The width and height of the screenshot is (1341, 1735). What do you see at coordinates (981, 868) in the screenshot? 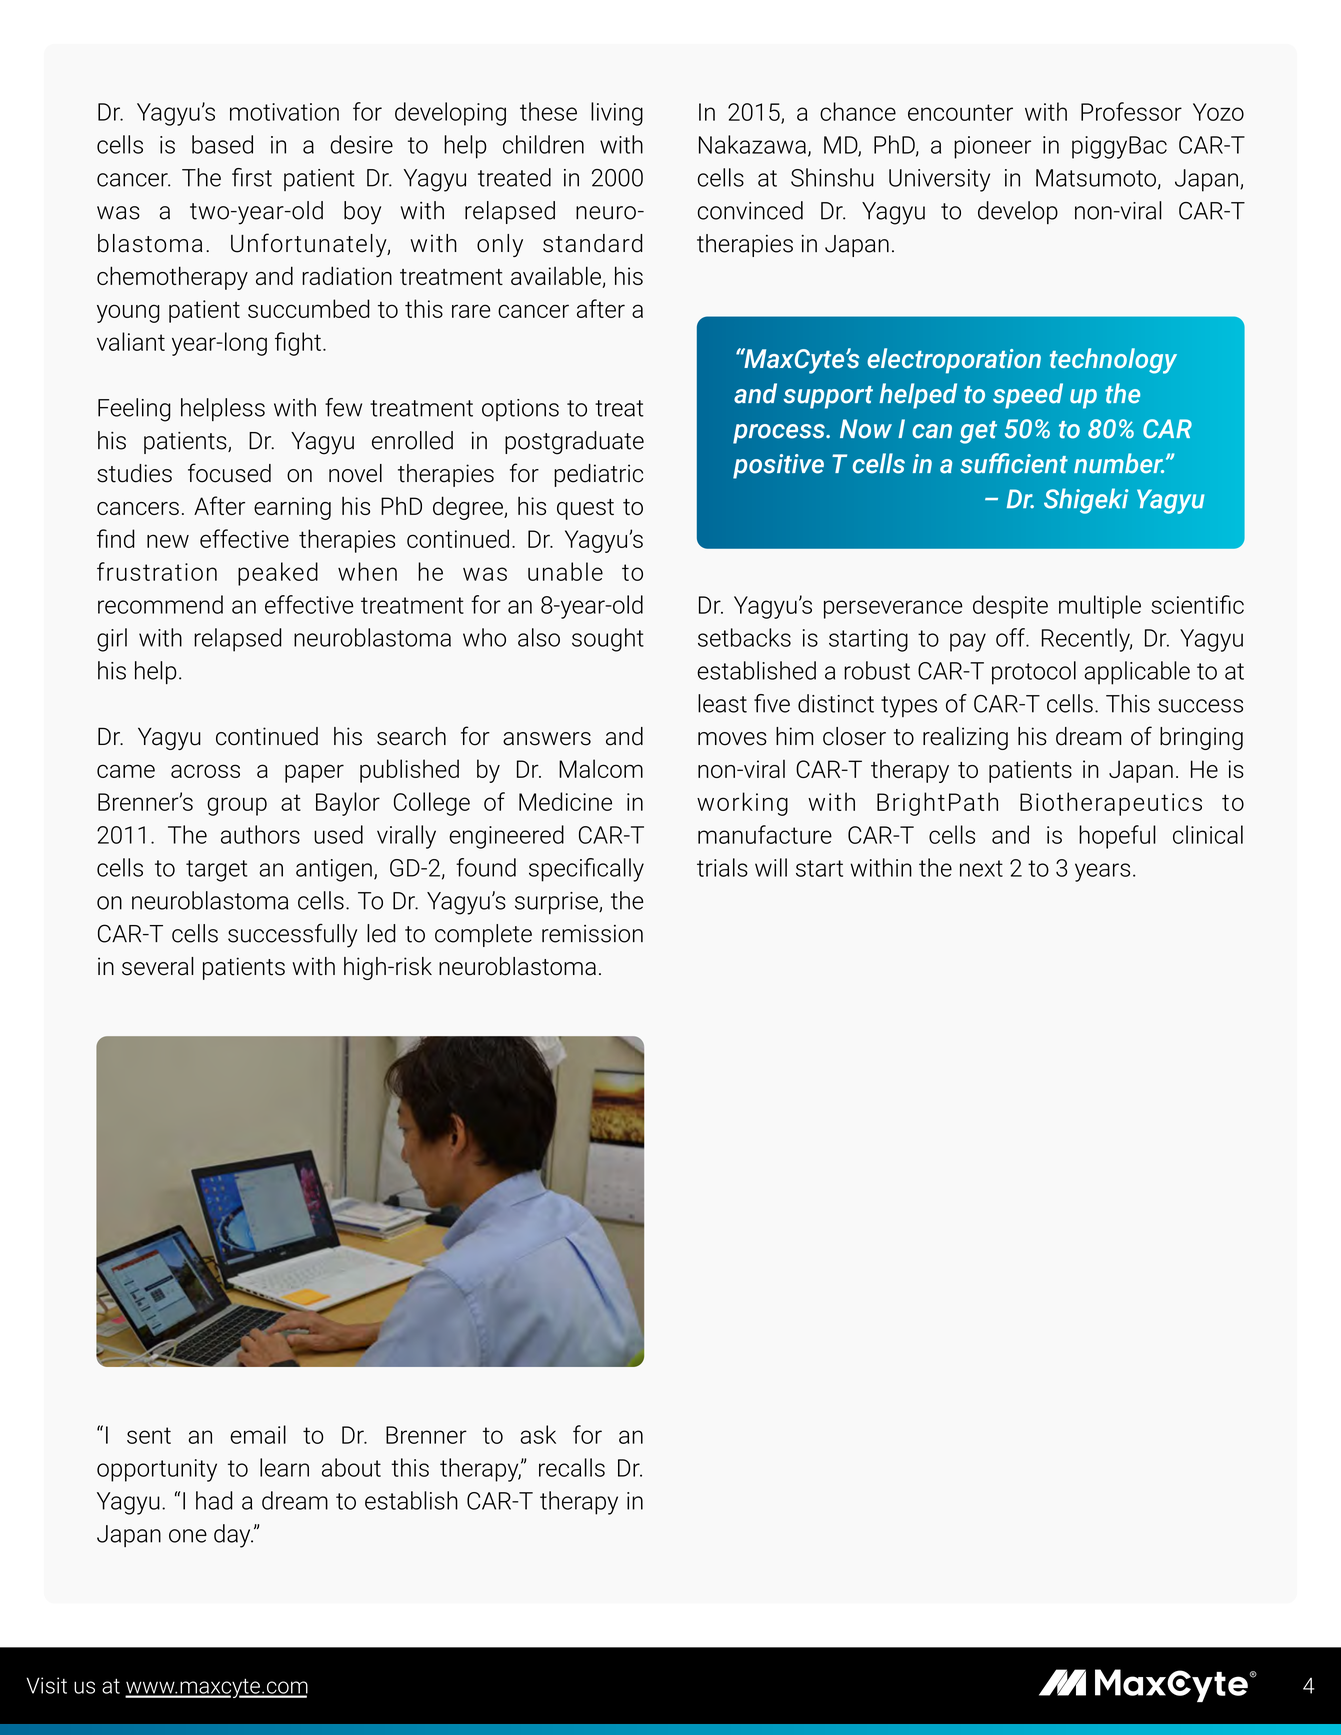
I see `next` at bounding box center [981, 868].
